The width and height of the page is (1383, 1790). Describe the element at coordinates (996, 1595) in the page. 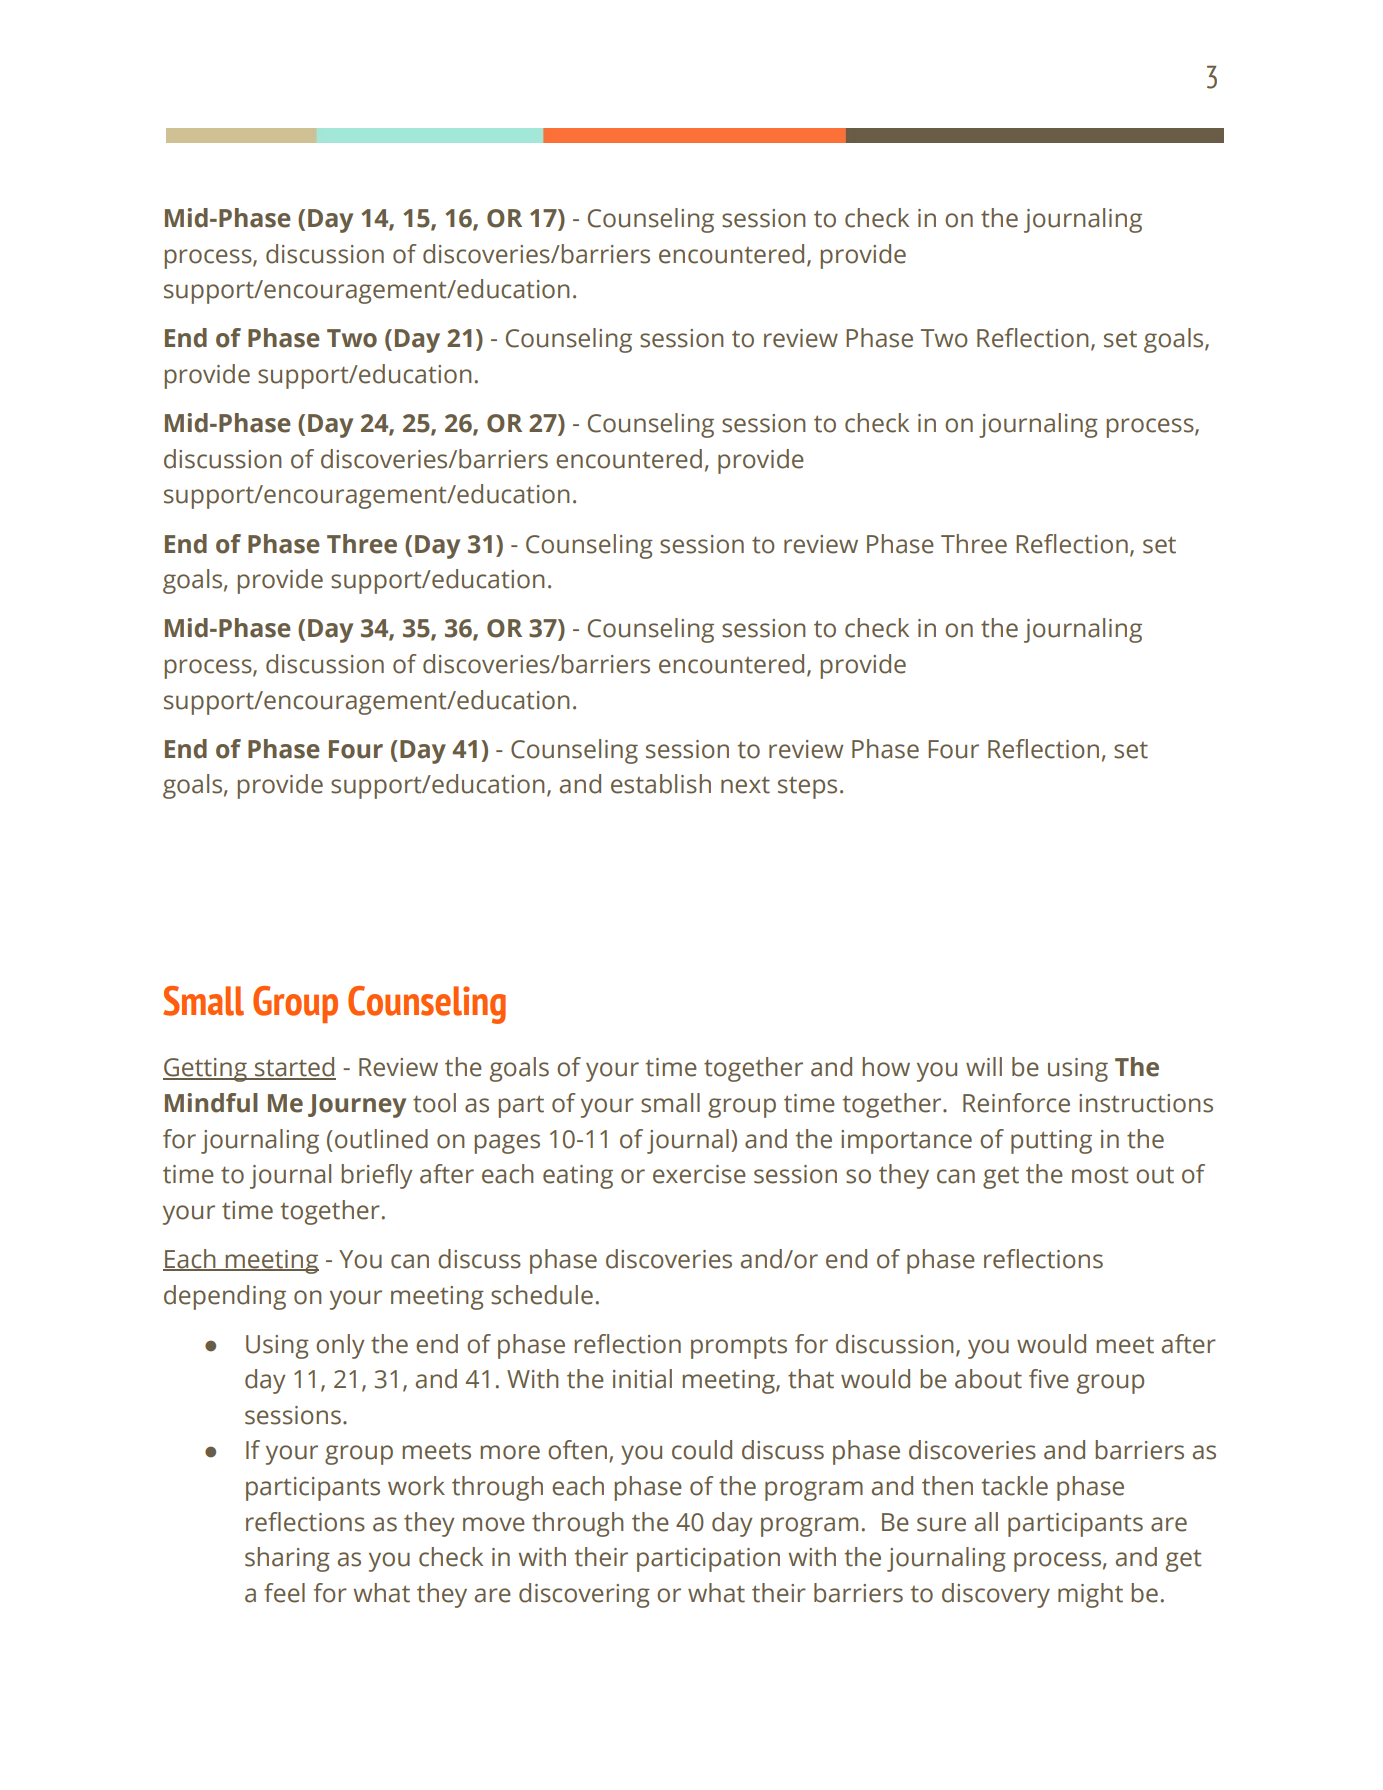

I see `discovery` at that location.
